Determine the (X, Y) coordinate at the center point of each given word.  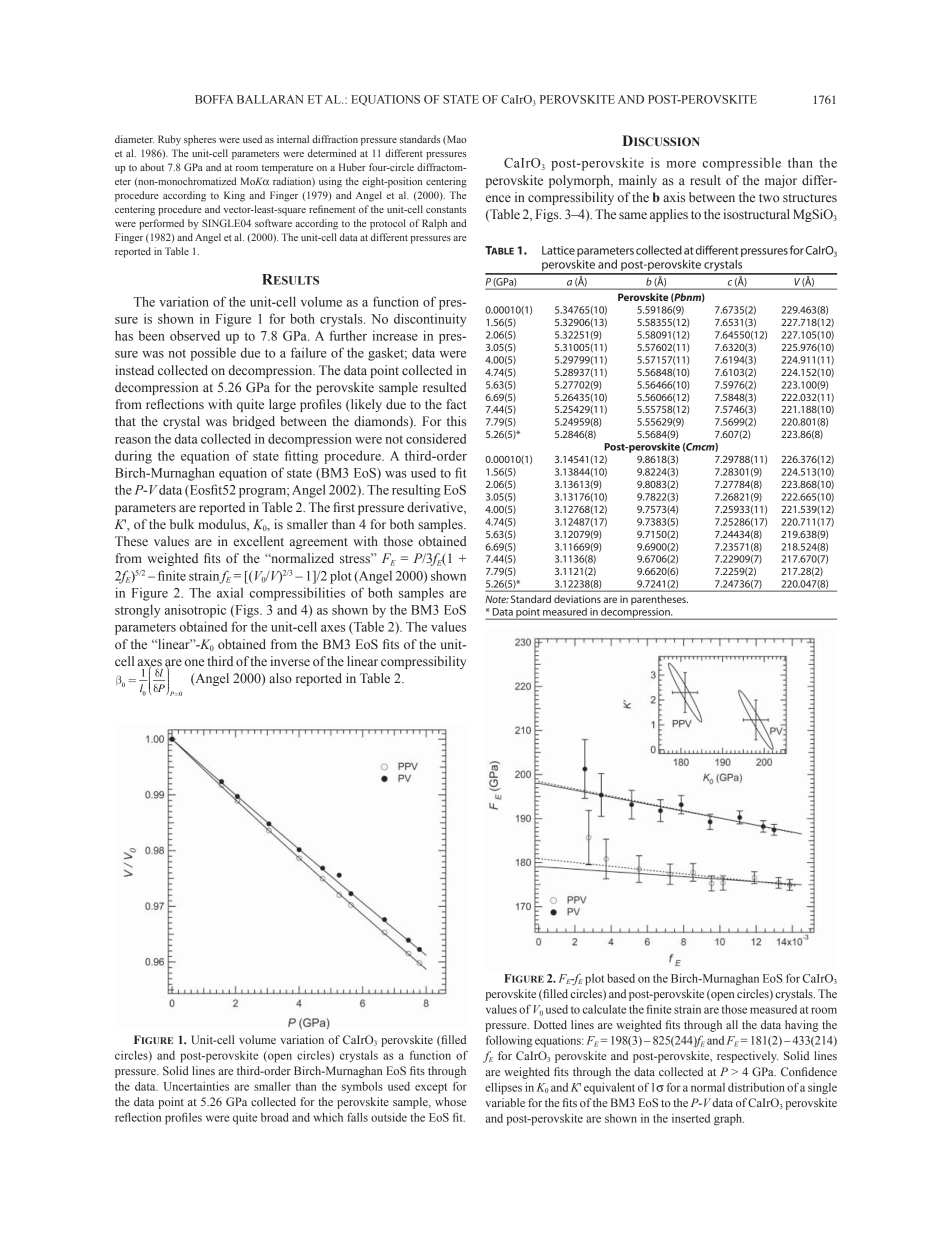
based (621, 978)
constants (446, 210)
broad (275, 1117)
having (802, 1026)
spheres (200, 140)
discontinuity (430, 320)
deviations (577, 599)
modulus (223, 525)
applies (669, 215)
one (194, 662)
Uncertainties (196, 1086)
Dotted (550, 1024)
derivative (436, 508)
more (681, 164)
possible (213, 354)
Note (497, 599)
